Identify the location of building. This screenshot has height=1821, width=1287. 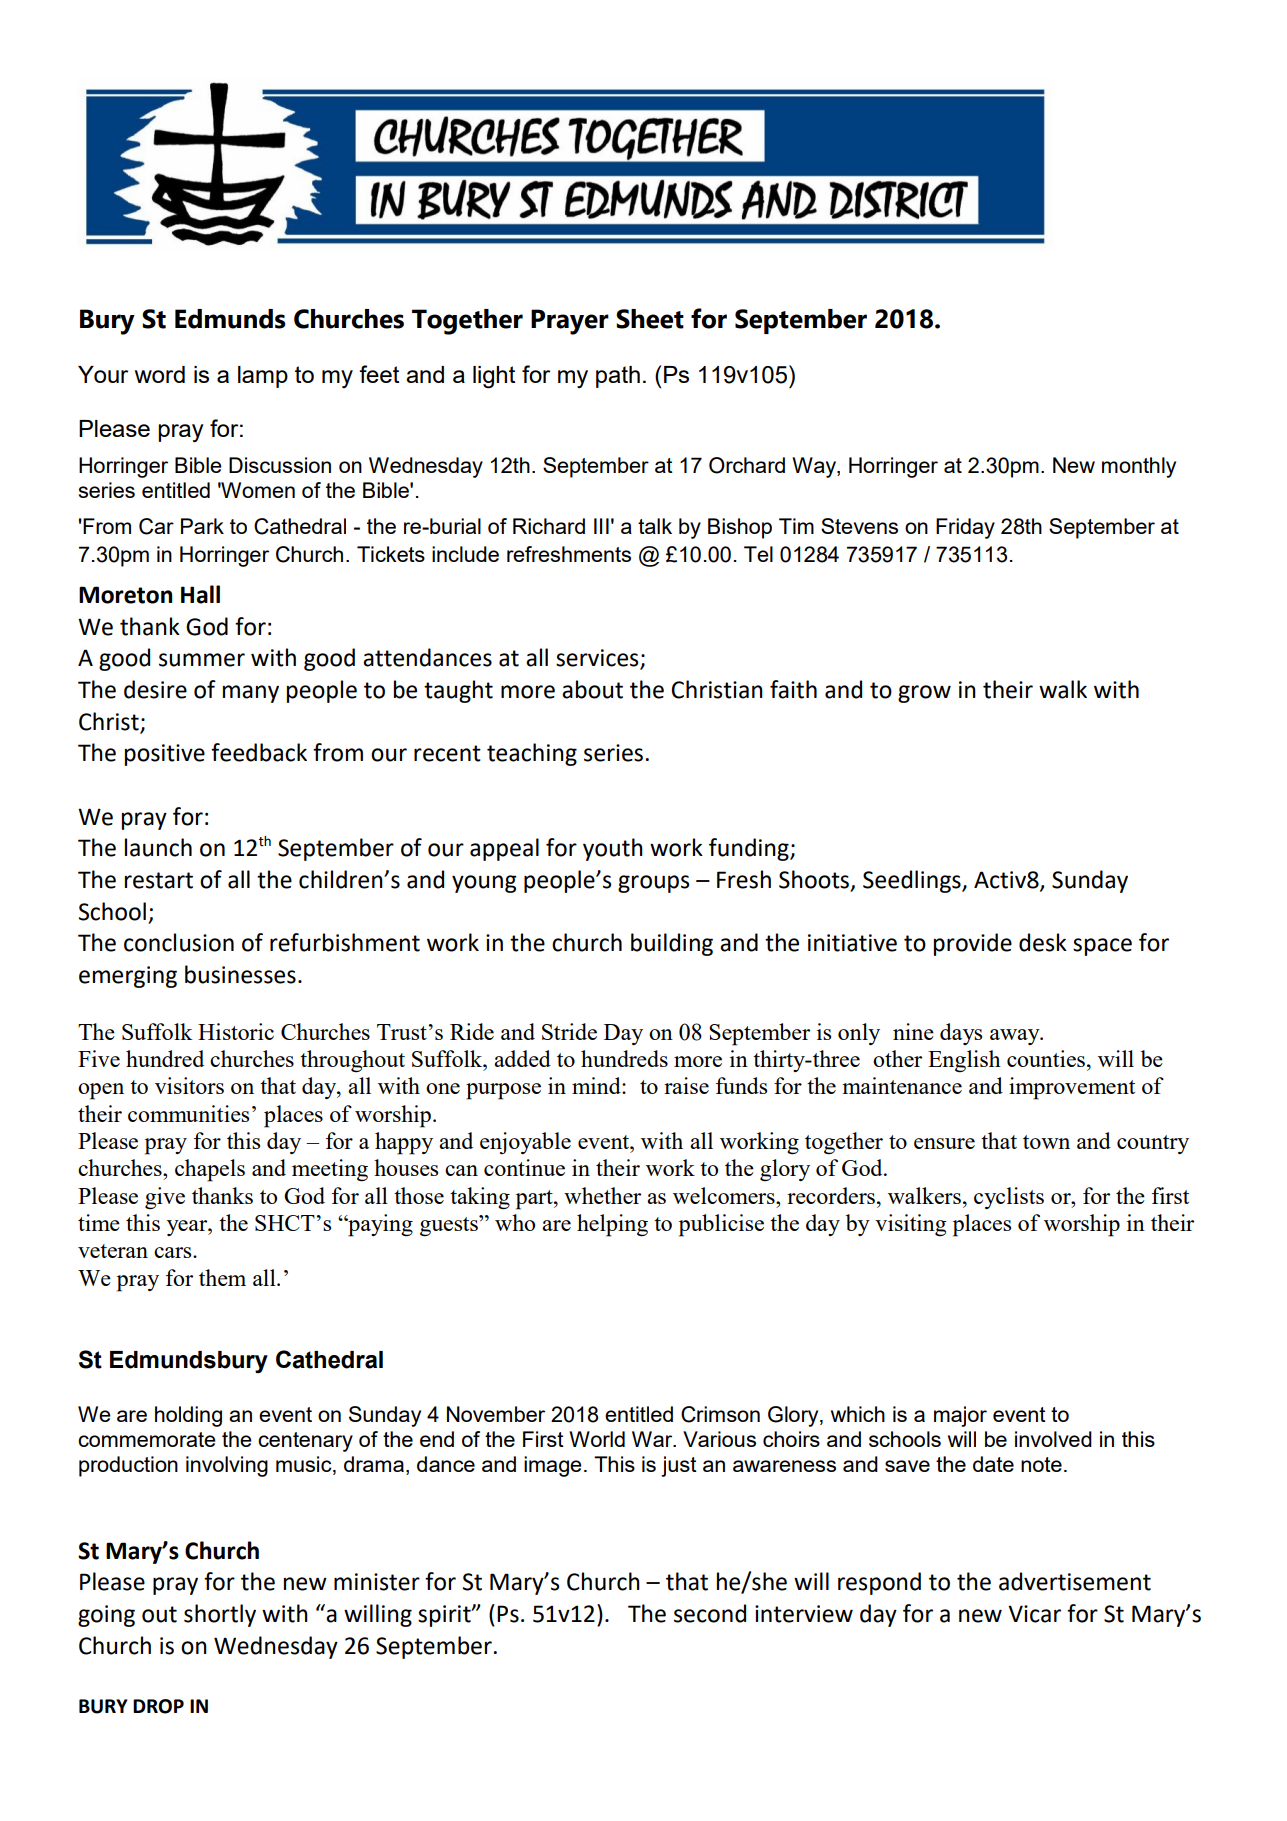
(672, 944).
